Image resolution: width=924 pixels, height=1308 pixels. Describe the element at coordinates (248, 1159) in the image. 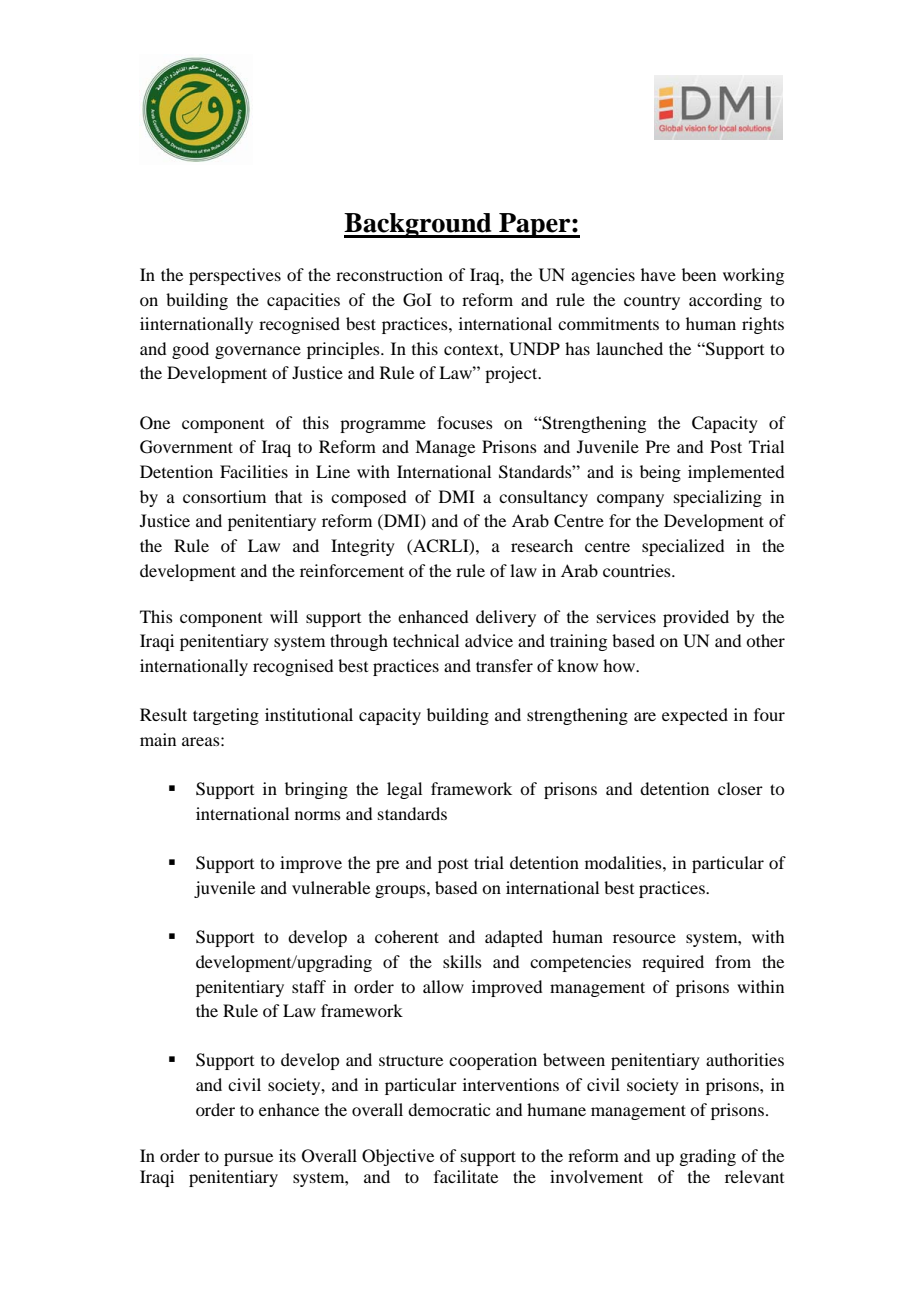

I see `pursue` at that location.
